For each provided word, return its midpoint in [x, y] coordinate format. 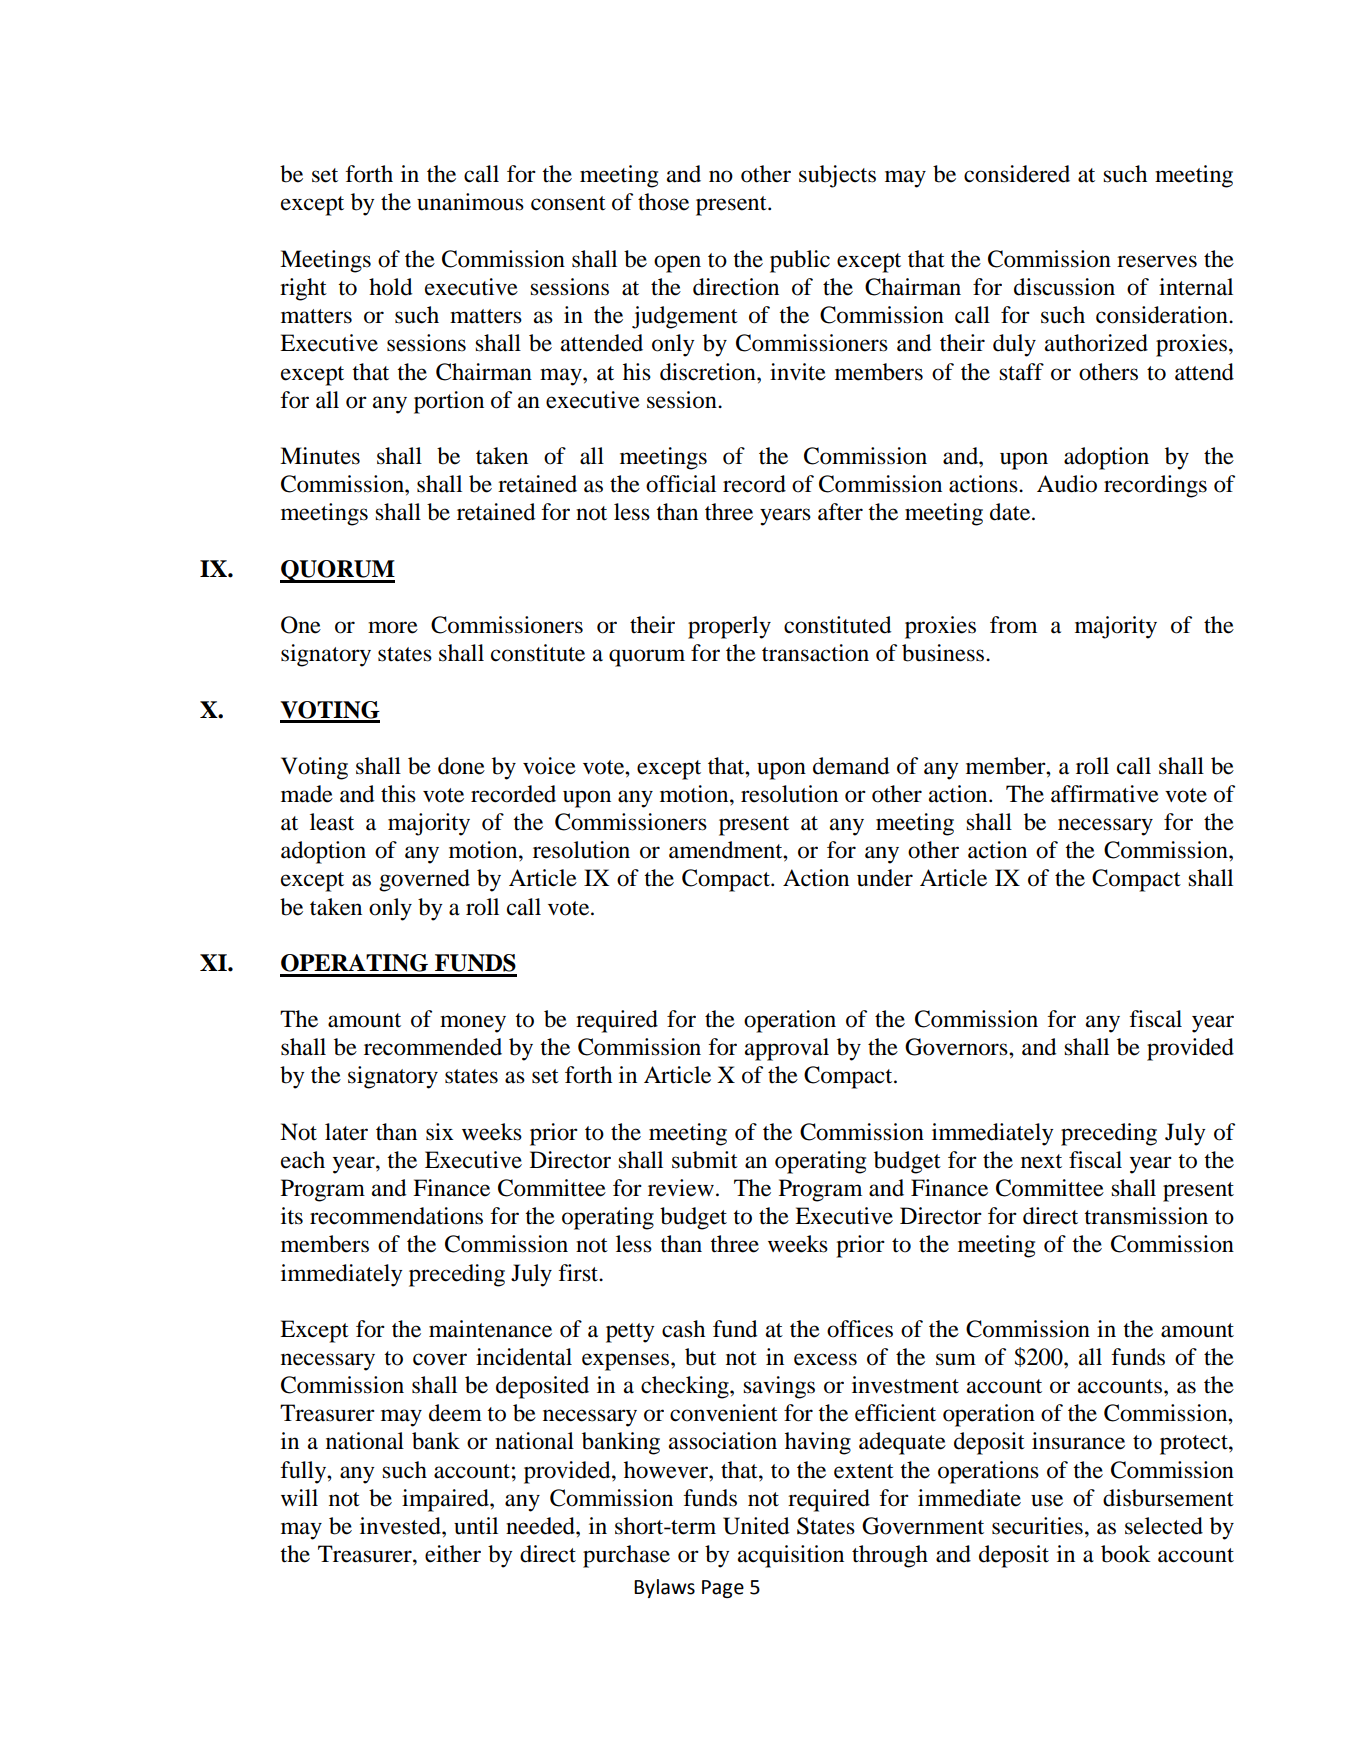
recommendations [396, 1216]
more [393, 627]
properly [729, 627]
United [756, 1526]
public [800, 261]
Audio [1067, 484]
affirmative [1105, 794]
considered [1017, 174]
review [681, 1188]
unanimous [470, 202]
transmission [1146, 1216]
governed [424, 880]
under [885, 878]
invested [401, 1526]
